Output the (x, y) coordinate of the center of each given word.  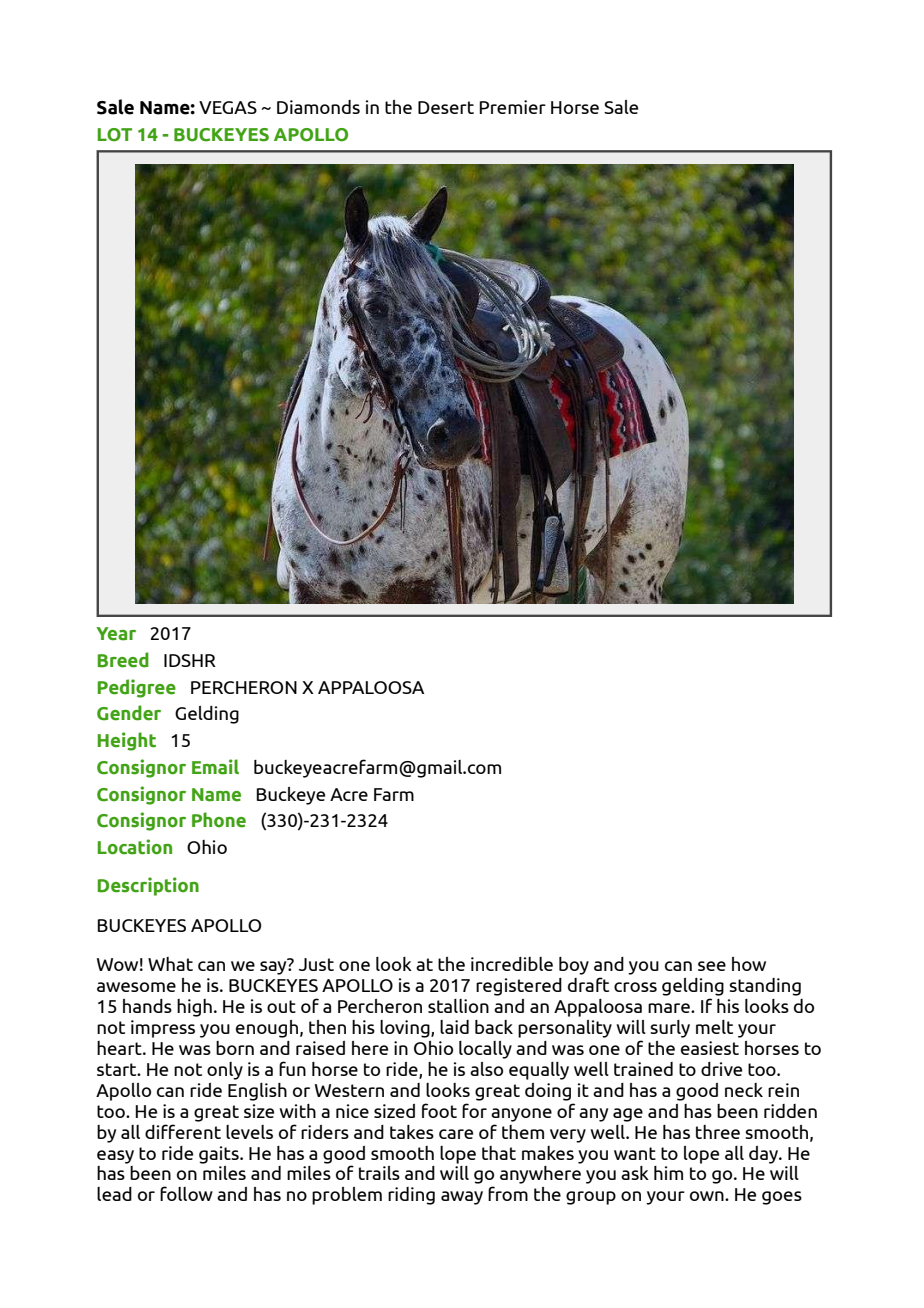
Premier (512, 107)
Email (215, 767)
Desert (446, 107)
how (749, 964)
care (456, 1134)
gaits (220, 1155)
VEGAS (228, 107)
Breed (123, 660)
